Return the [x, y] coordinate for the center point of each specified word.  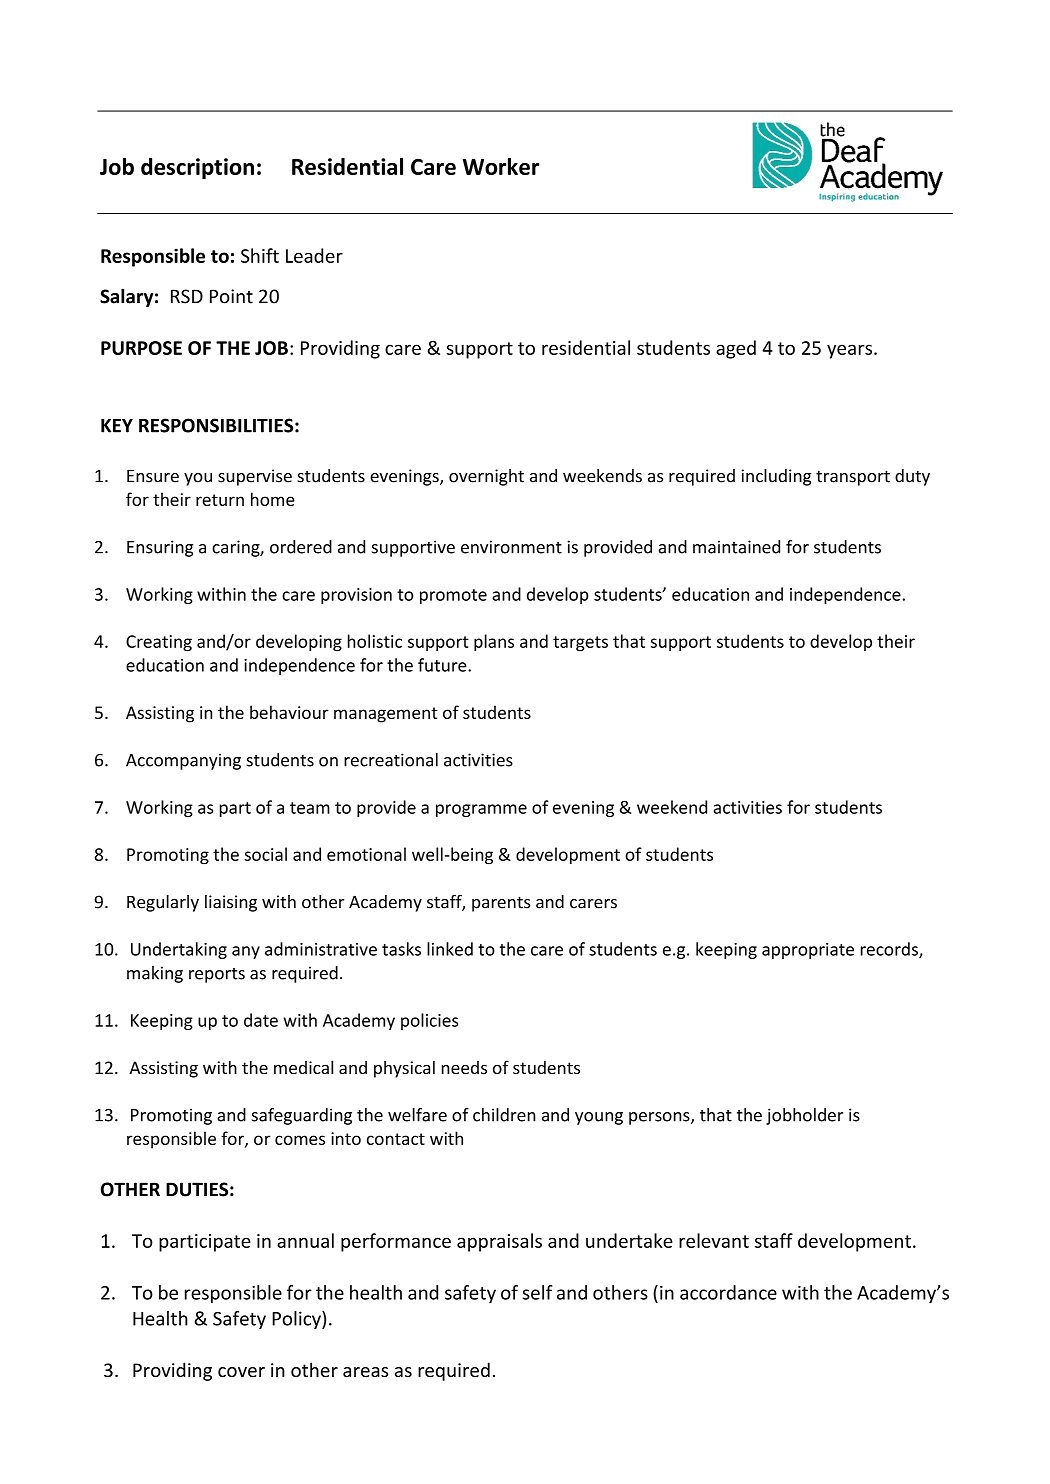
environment [511, 547]
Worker [501, 166]
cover [241, 1372]
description [197, 168]
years [849, 351]
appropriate [808, 951]
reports [217, 975]
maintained [736, 547]
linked [450, 949]
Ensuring [160, 548]
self [537, 1292]
